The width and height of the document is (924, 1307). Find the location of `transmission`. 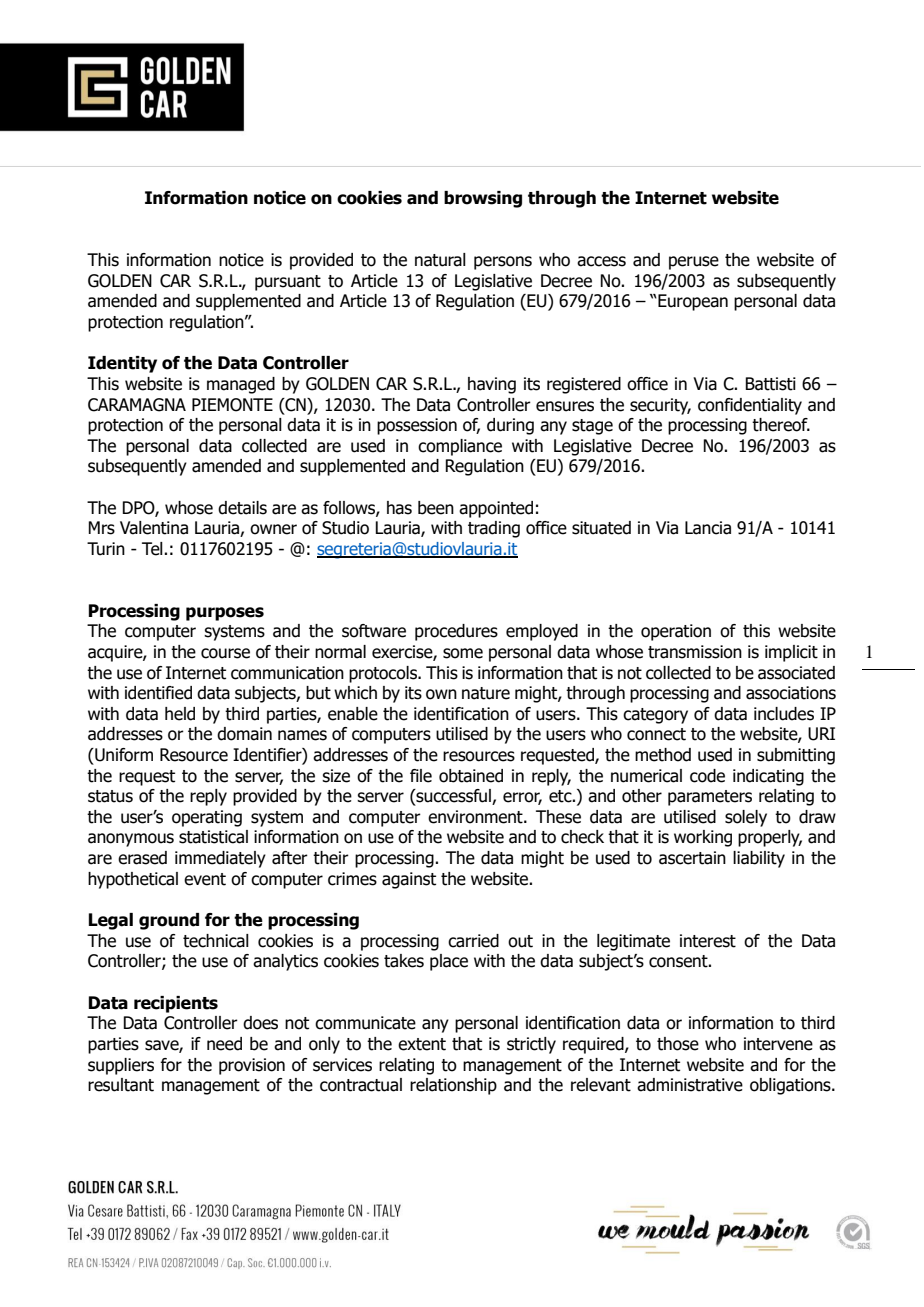

transmission is located at coordinates (695, 652).
